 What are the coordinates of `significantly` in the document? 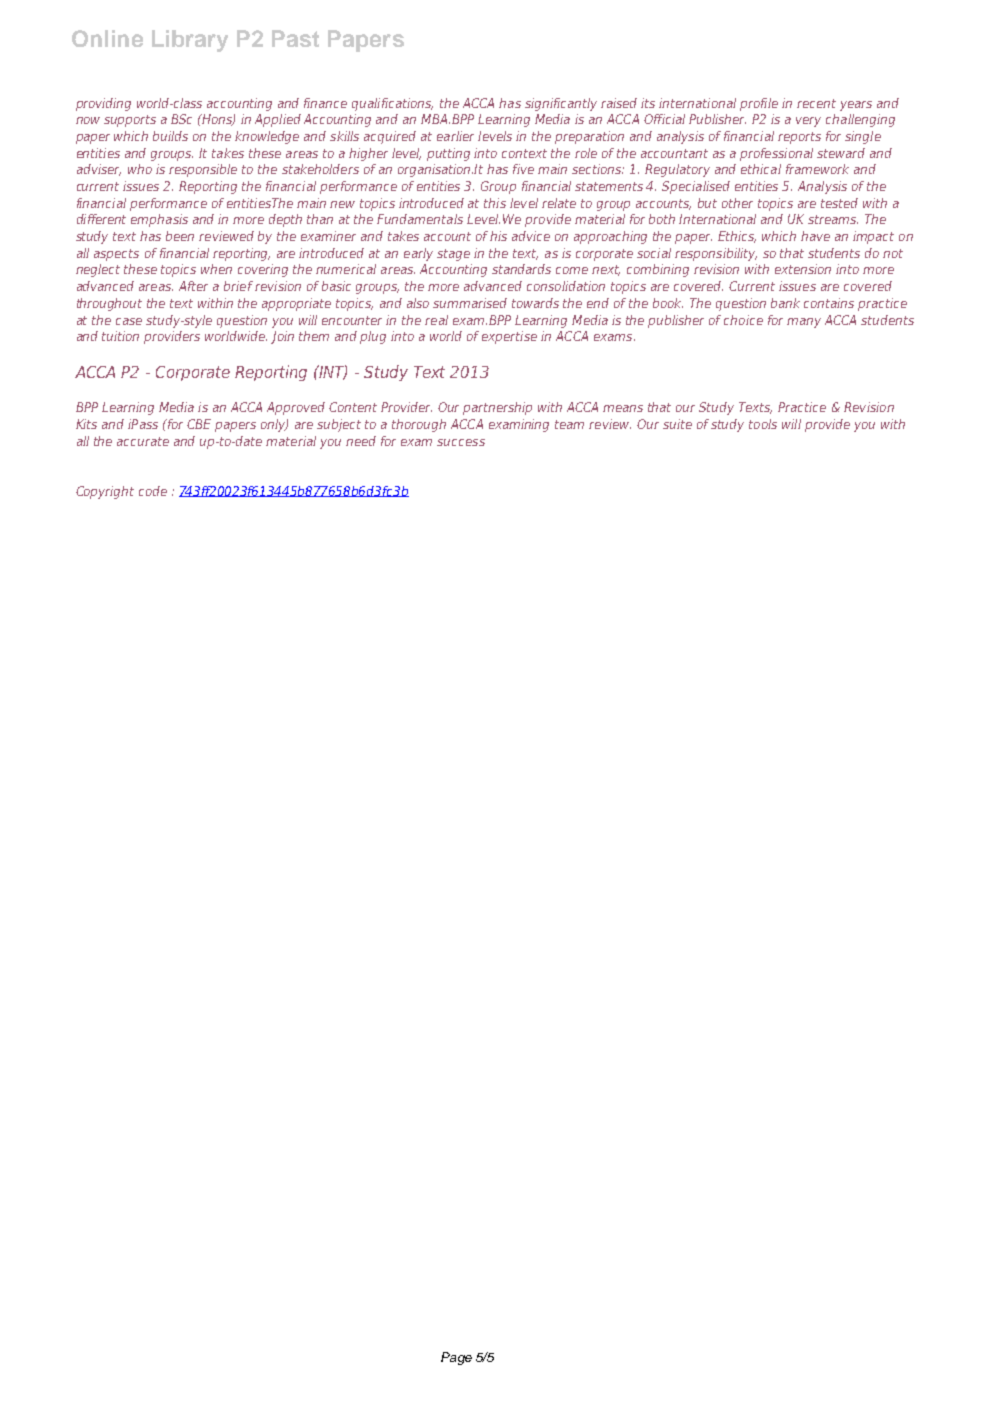 It's located at (561, 104).
